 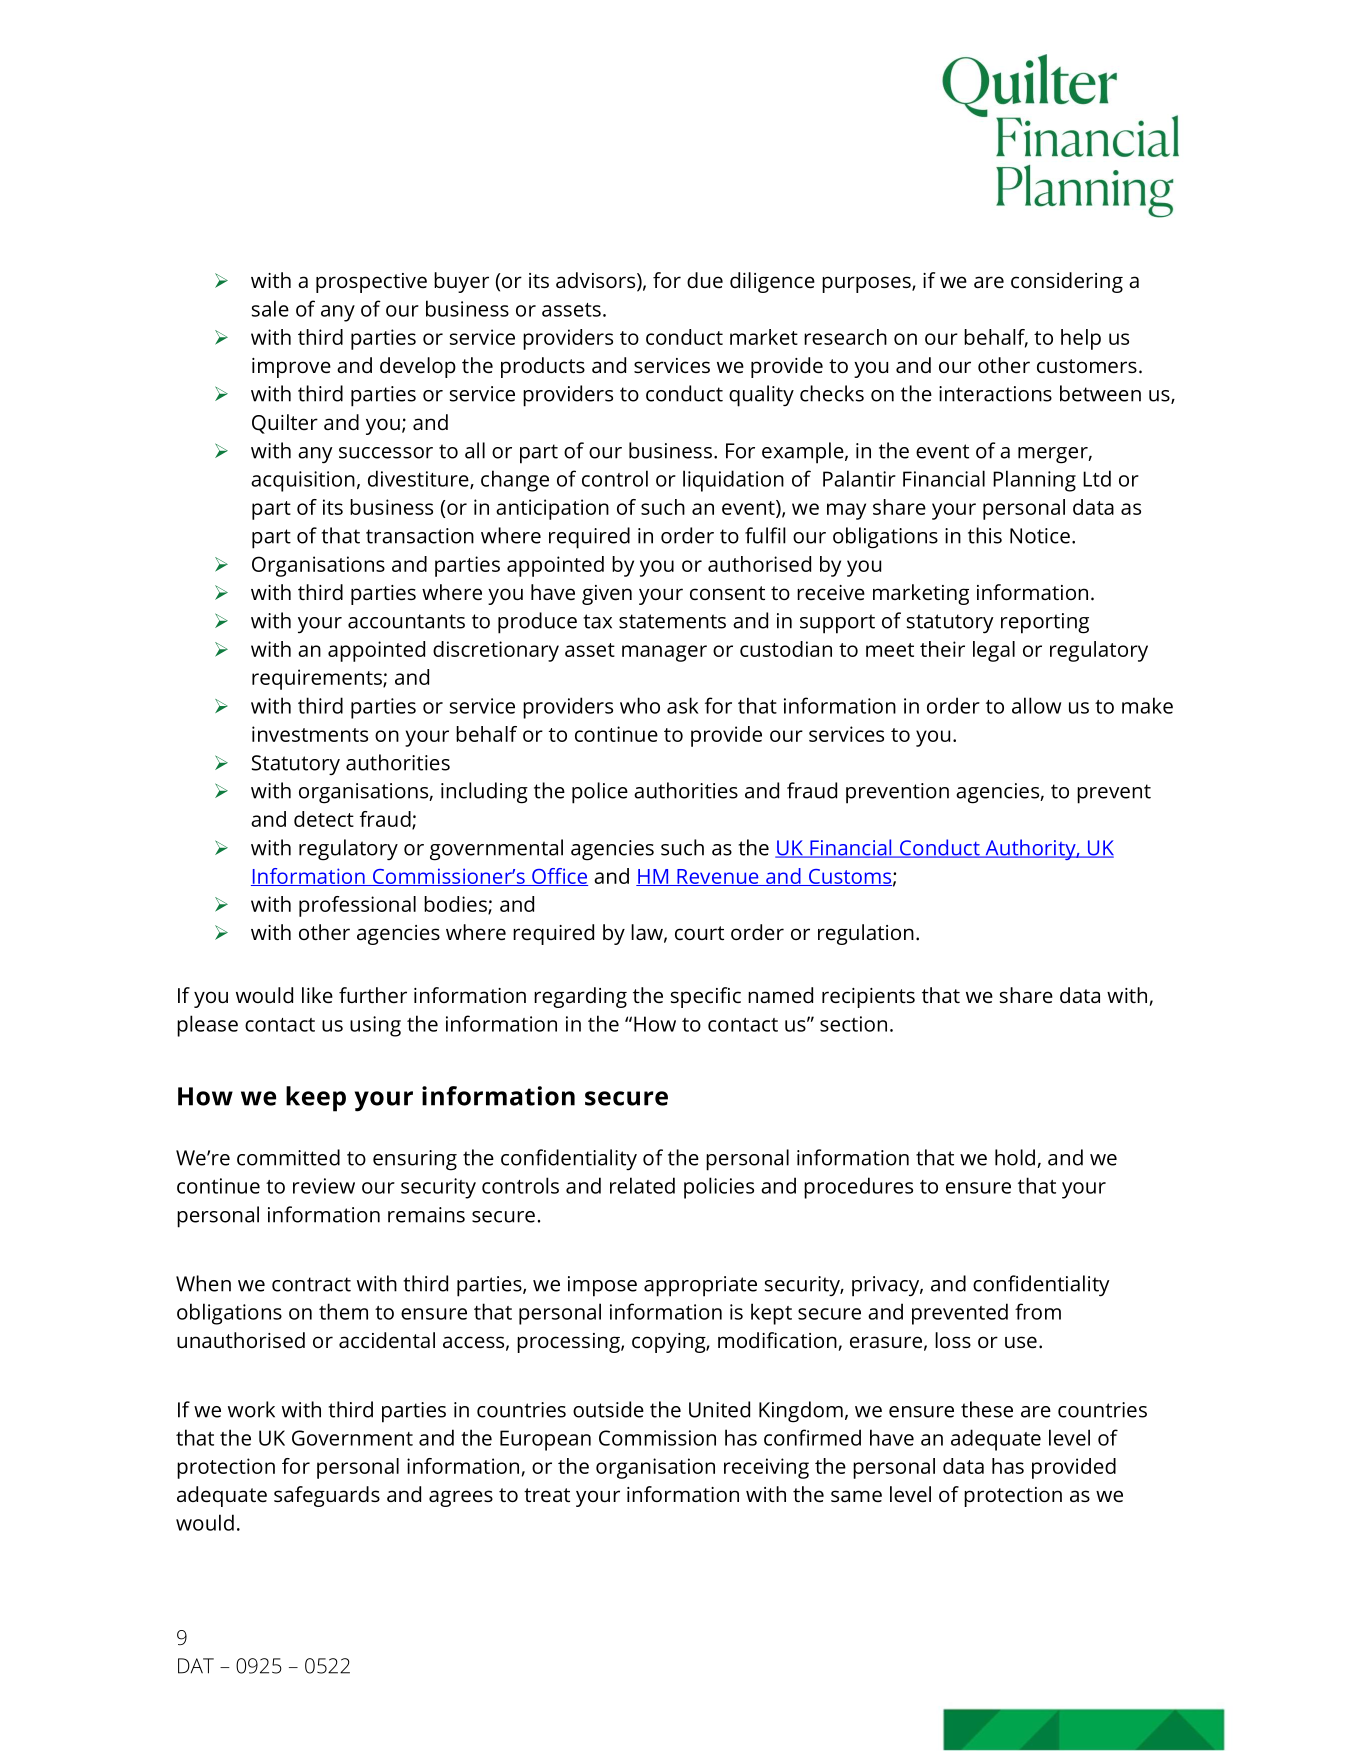 I want to click on professional, so click(x=357, y=906).
